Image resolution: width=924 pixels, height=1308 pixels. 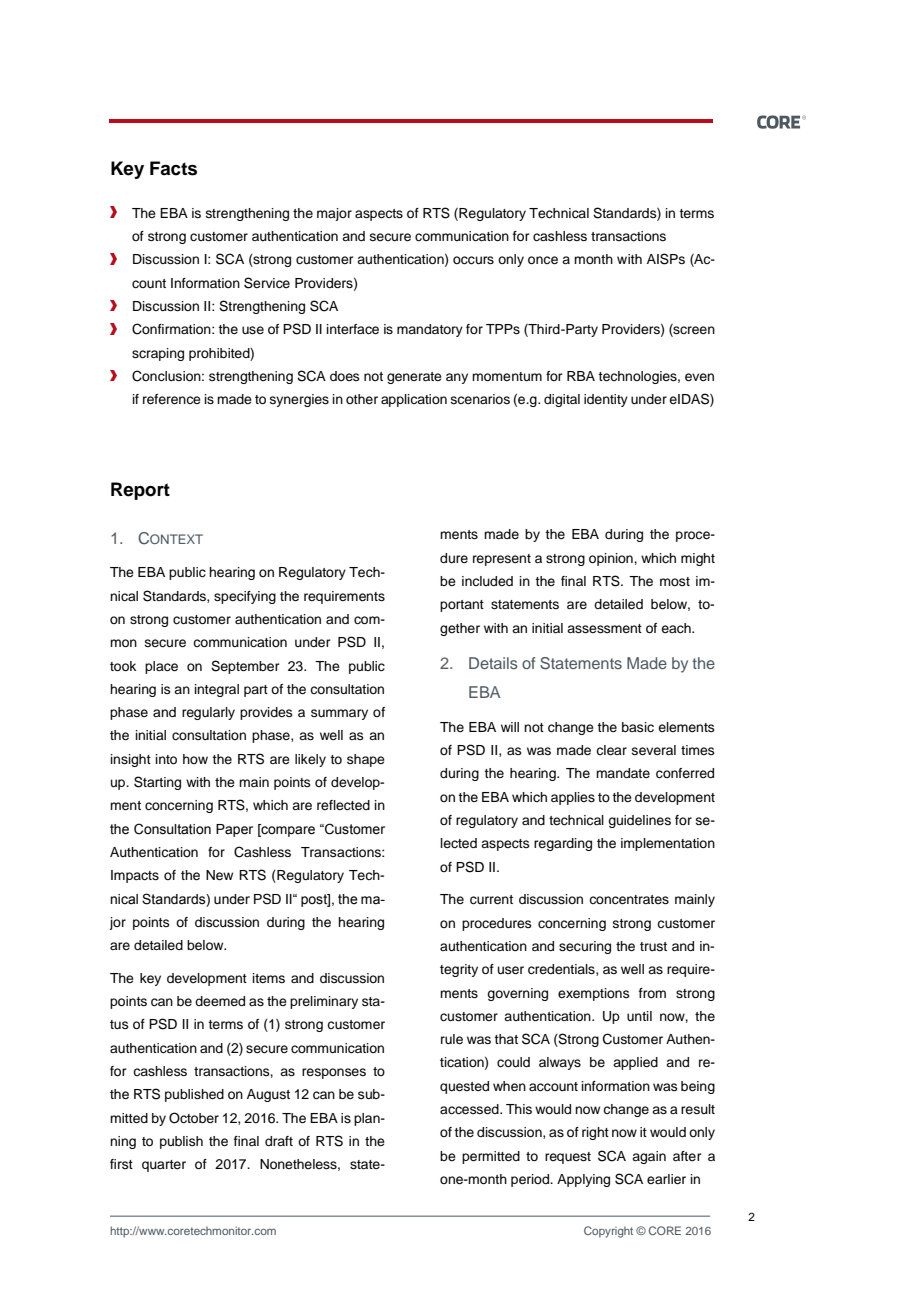 I want to click on opinion, so click(x=612, y=559).
